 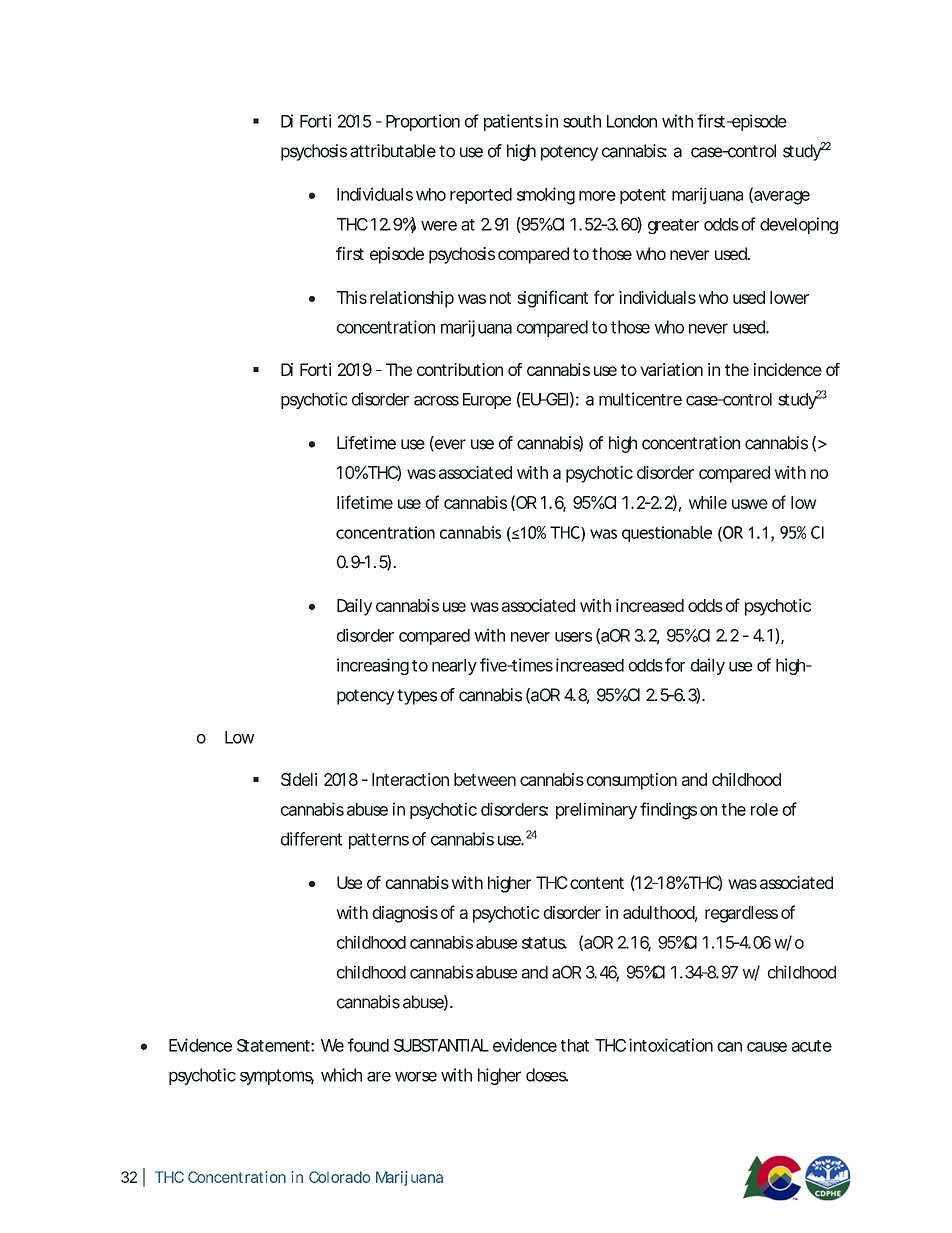 What do you see at coordinates (788, 369) in the screenshot?
I see `incidence` at bounding box center [788, 369].
